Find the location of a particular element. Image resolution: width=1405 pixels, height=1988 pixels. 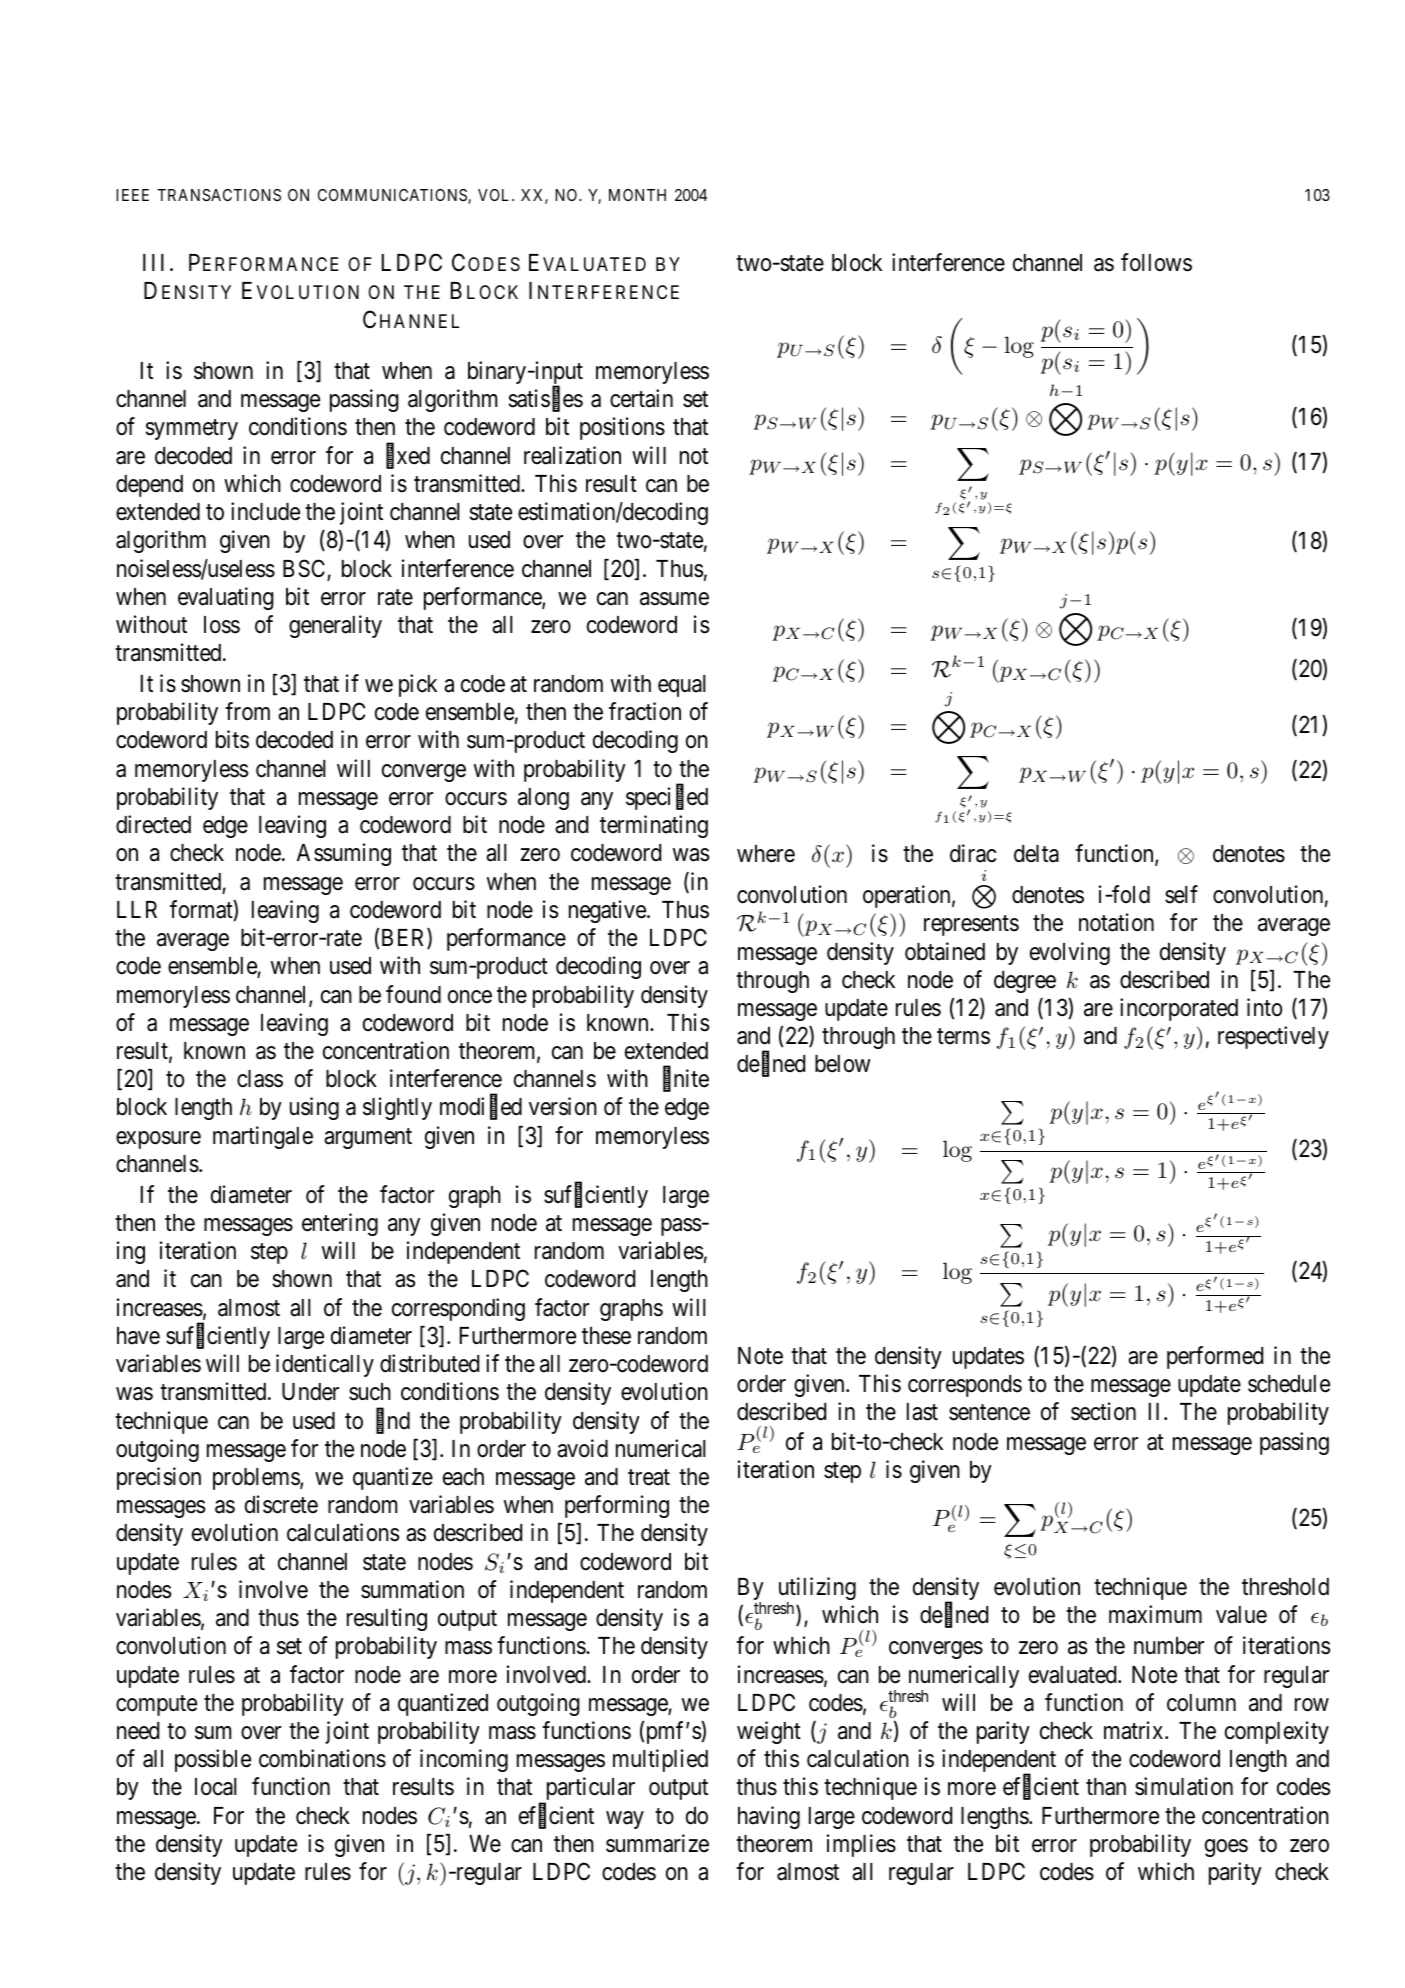

Under is located at coordinates (310, 1392).
